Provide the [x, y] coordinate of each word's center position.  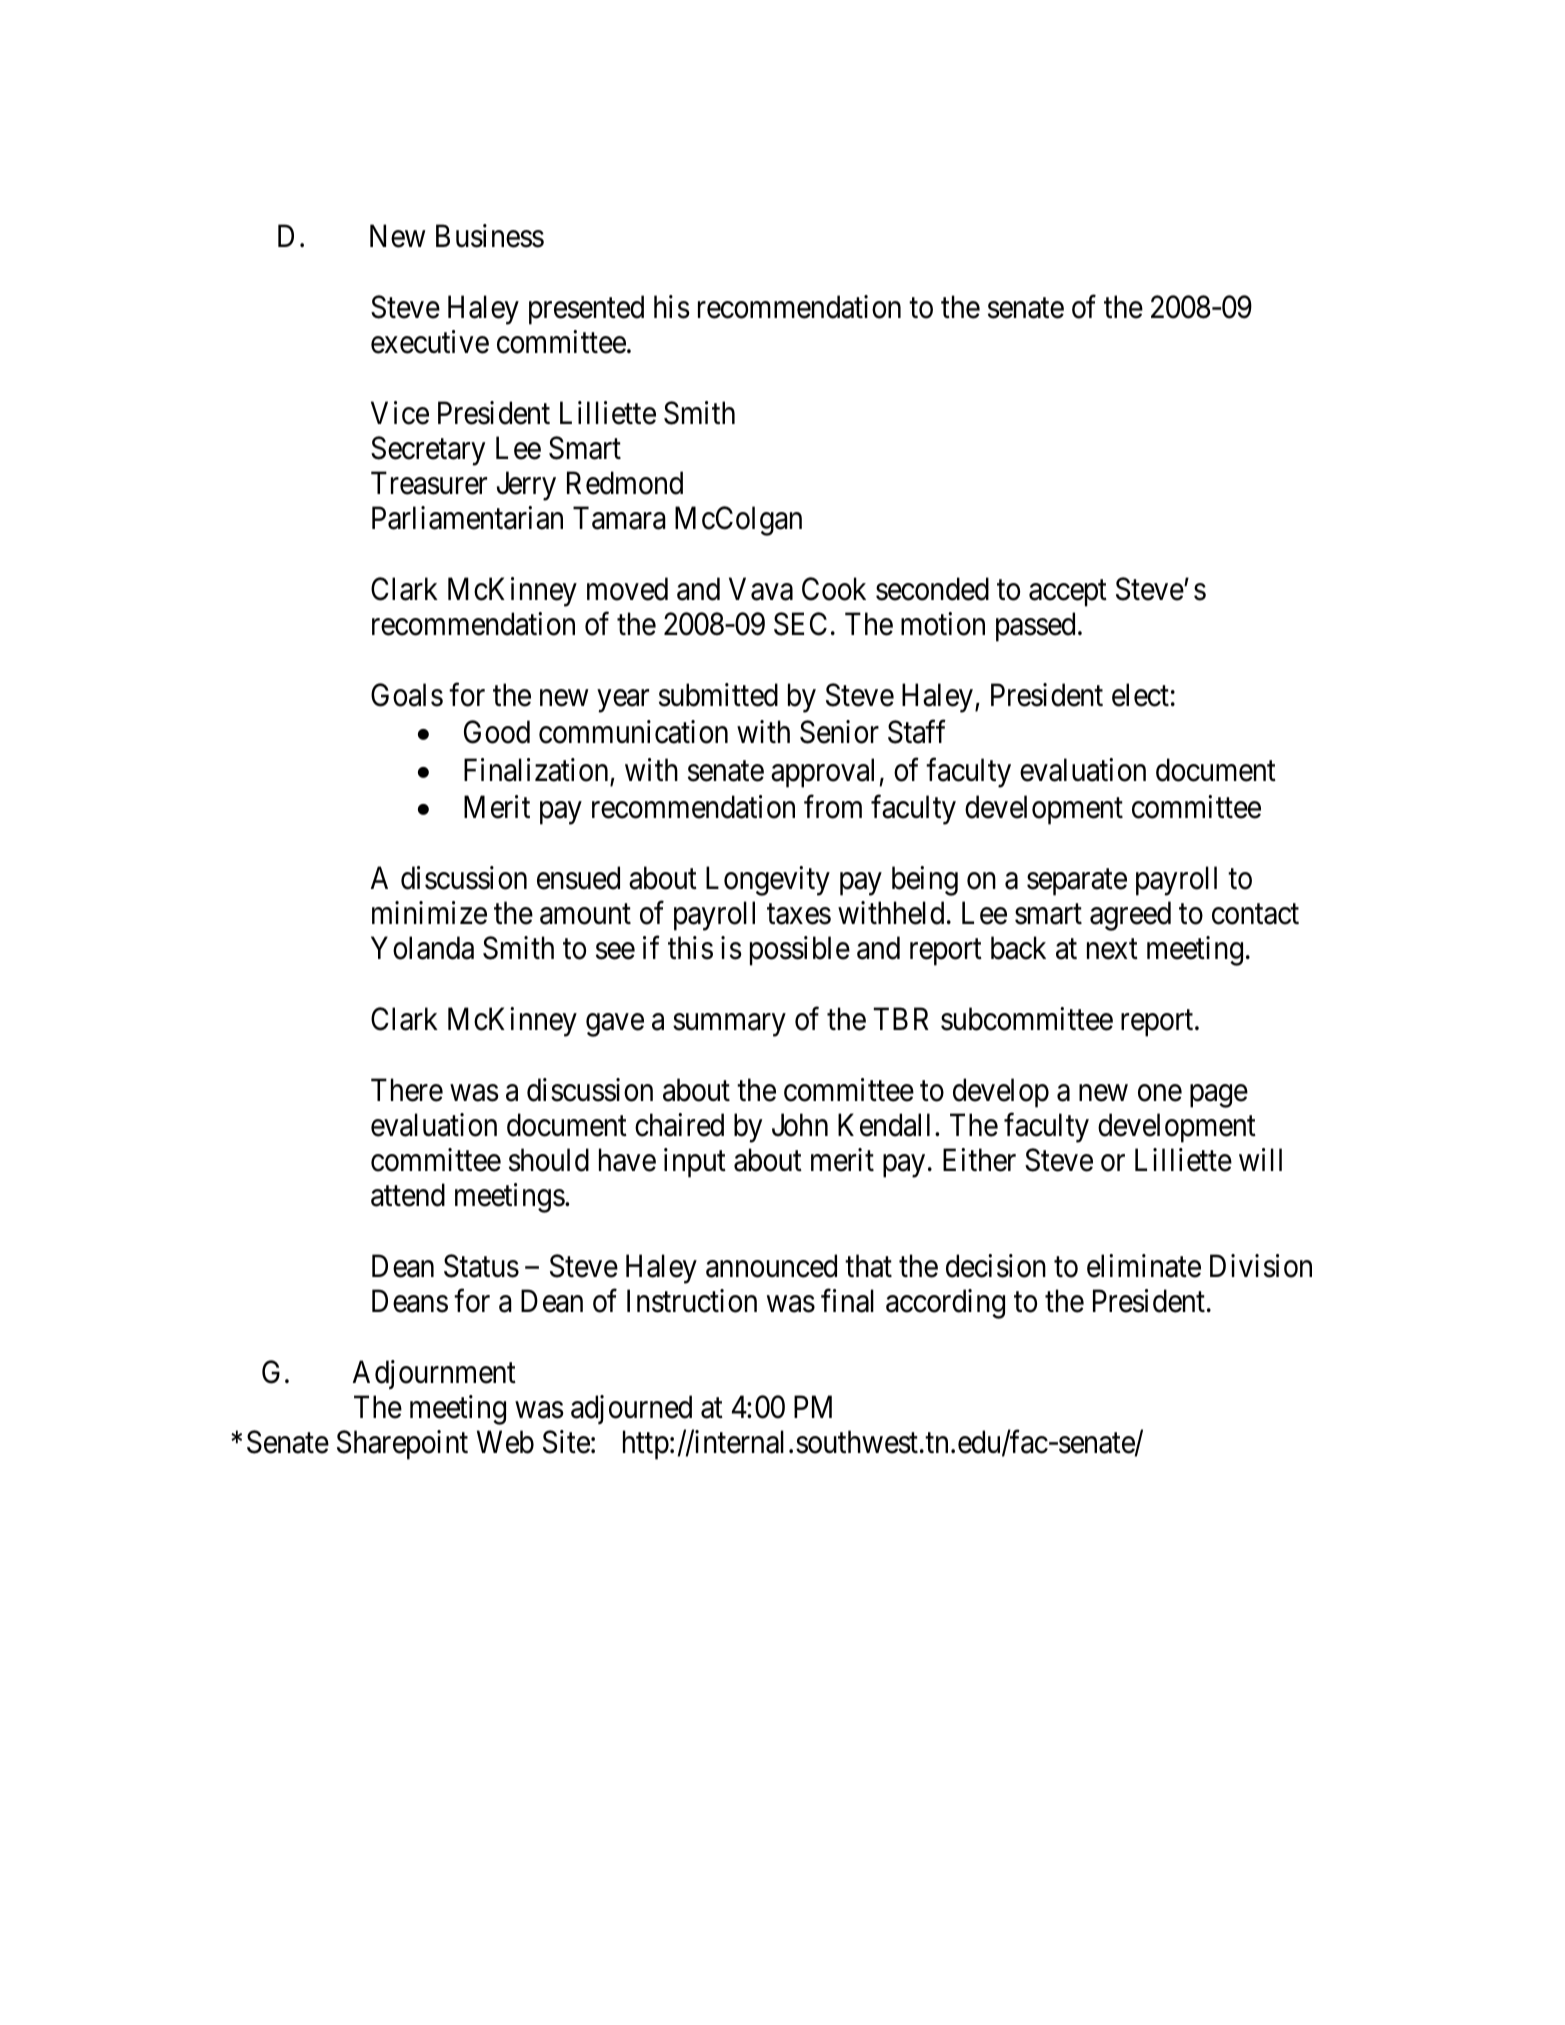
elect [1140, 695]
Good [497, 732]
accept [1068, 593]
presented [586, 310]
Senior [839, 732]
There [407, 1090]
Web [505, 1442]
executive [430, 342]
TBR [901, 1019]
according [945, 1304]
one [1160, 1093]
